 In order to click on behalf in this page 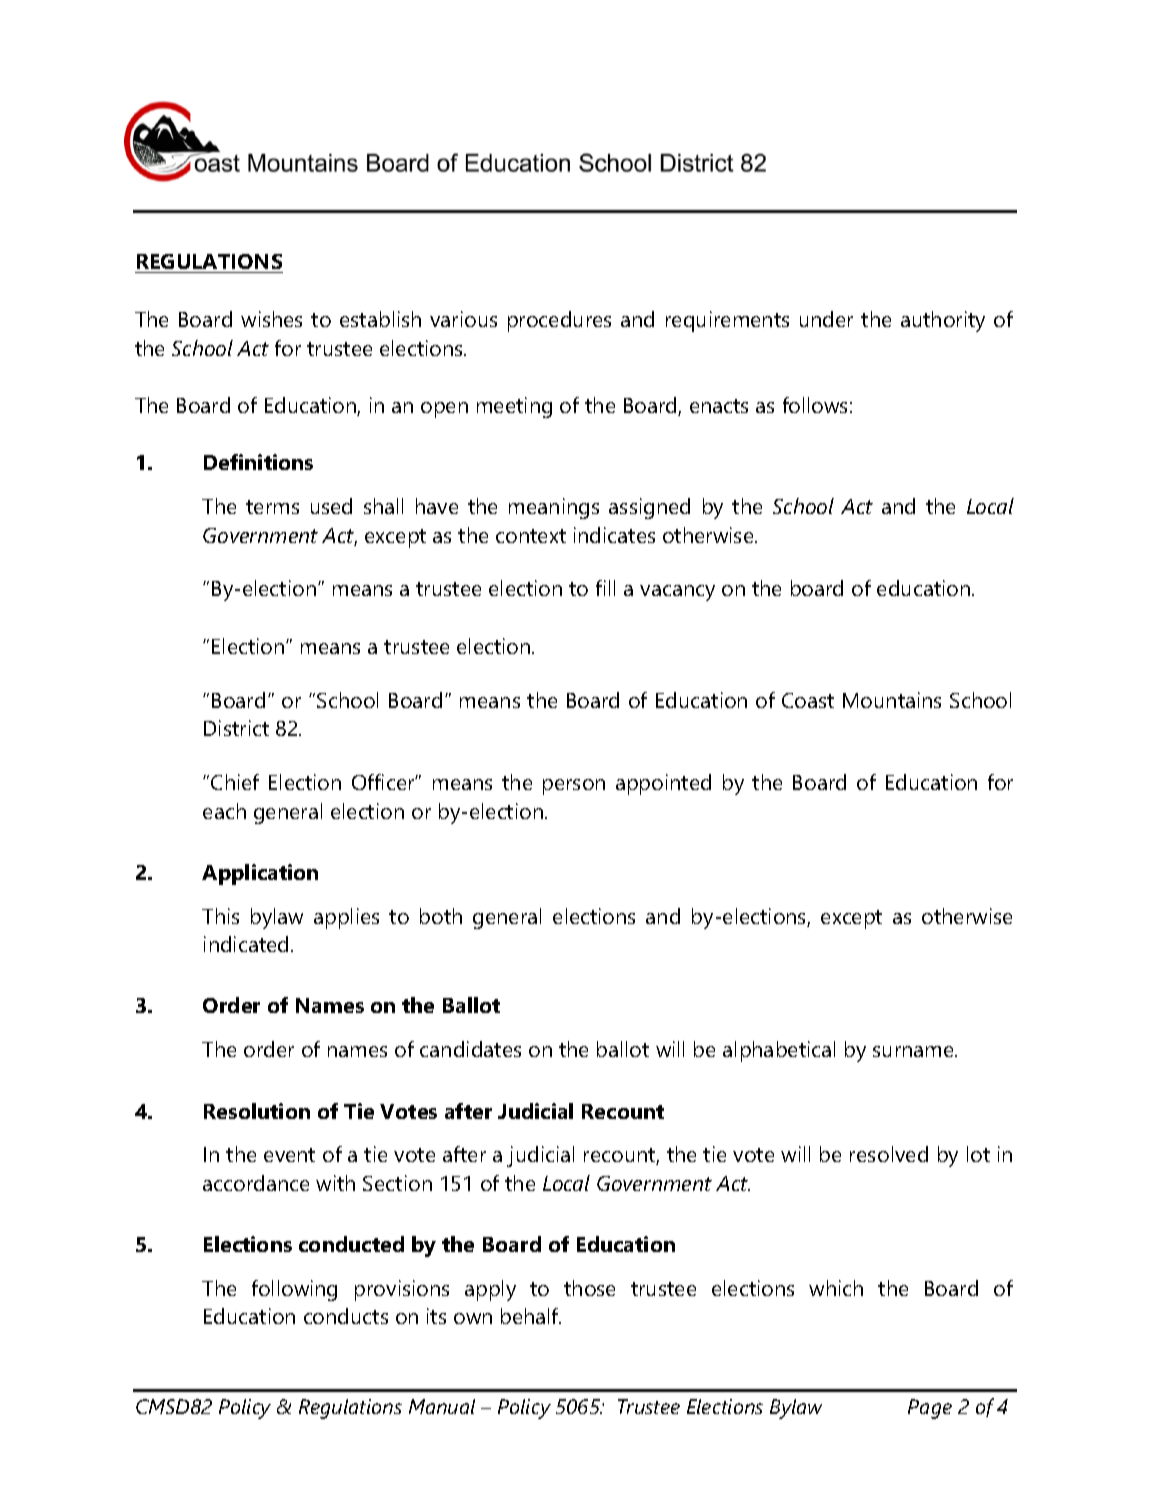, I will do `click(531, 1316)`.
